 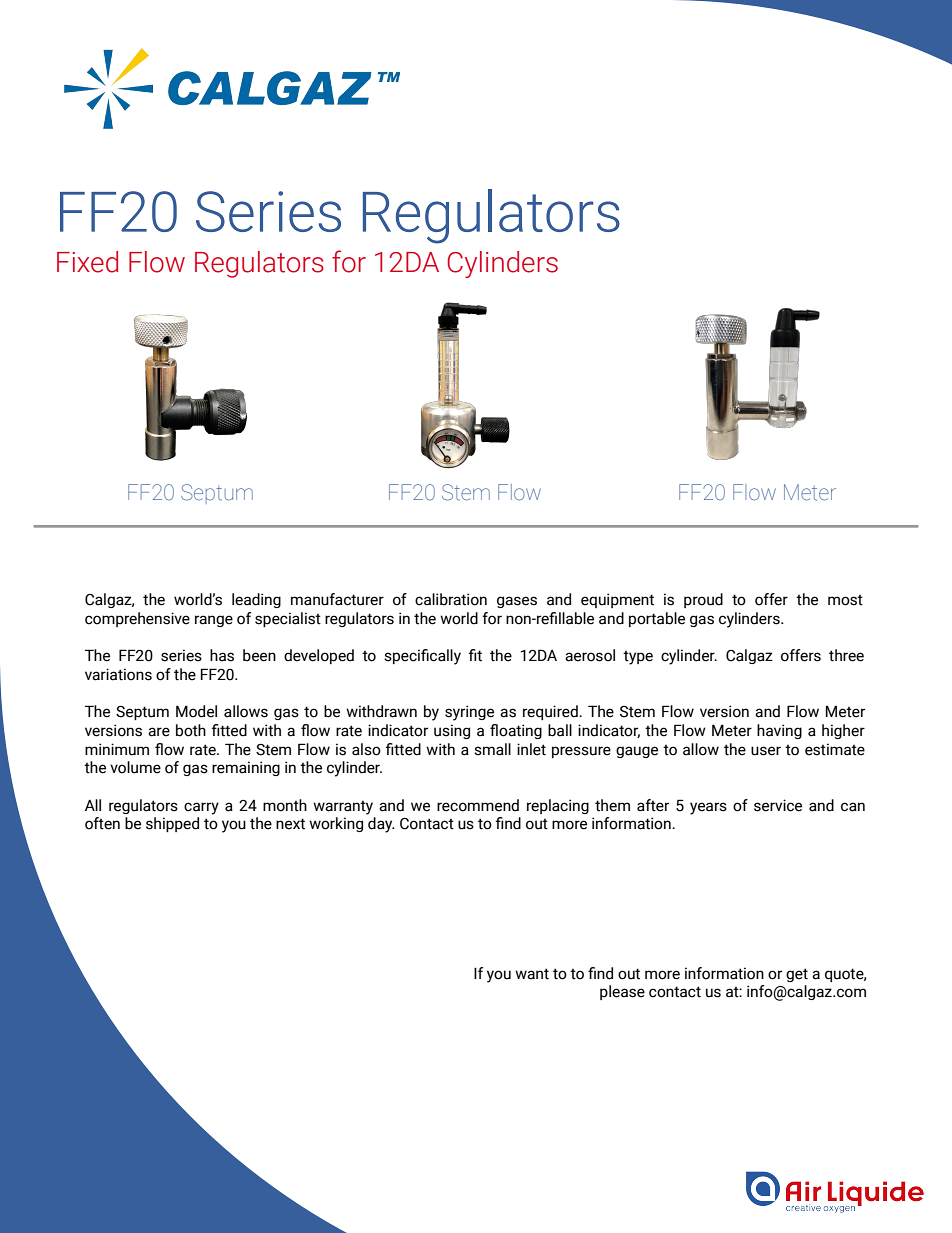 What do you see at coordinates (766, 751) in the screenshot?
I see `user` at bounding box center [766, 751].
